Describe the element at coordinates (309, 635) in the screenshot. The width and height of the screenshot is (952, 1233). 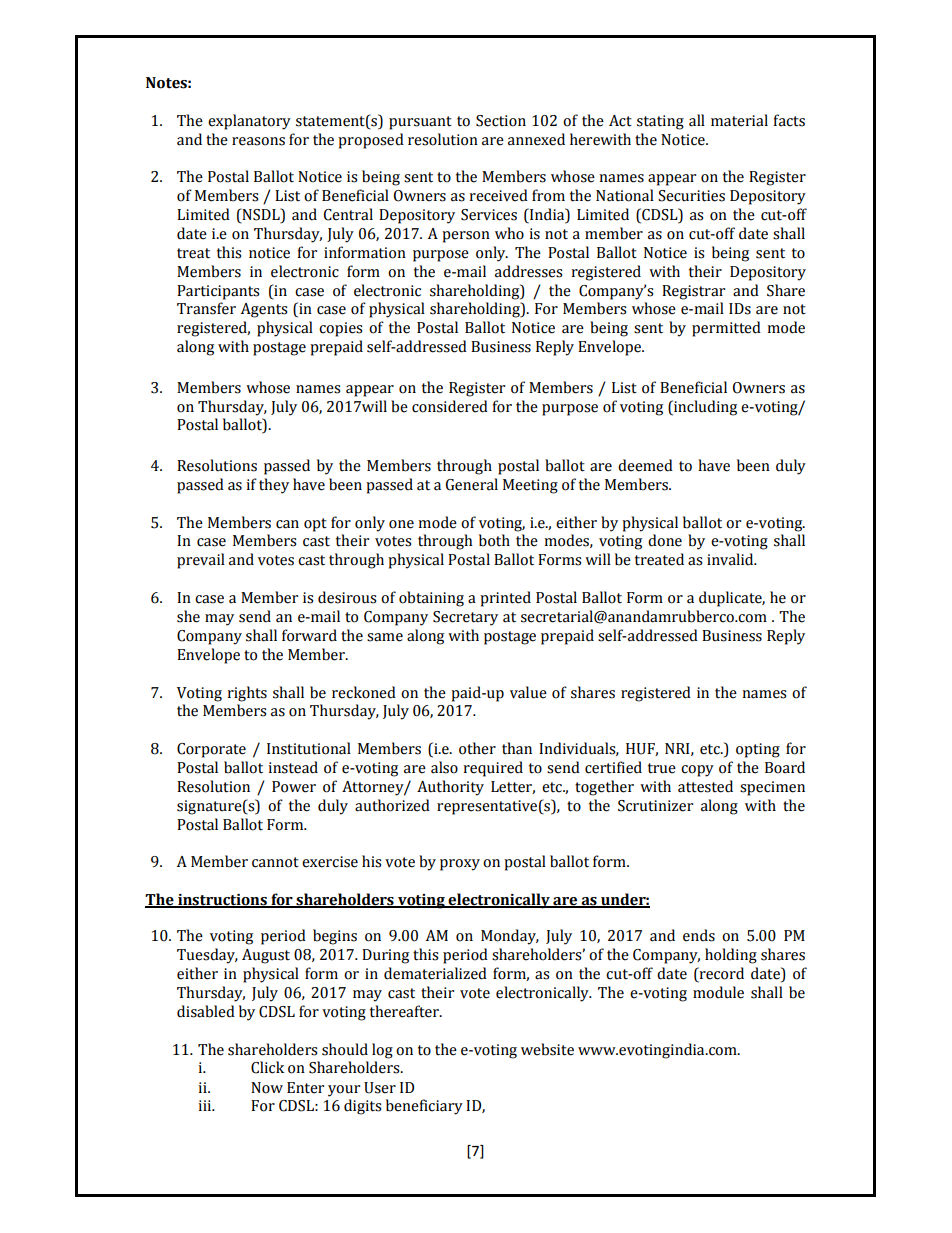
I see `forward` at that location.
